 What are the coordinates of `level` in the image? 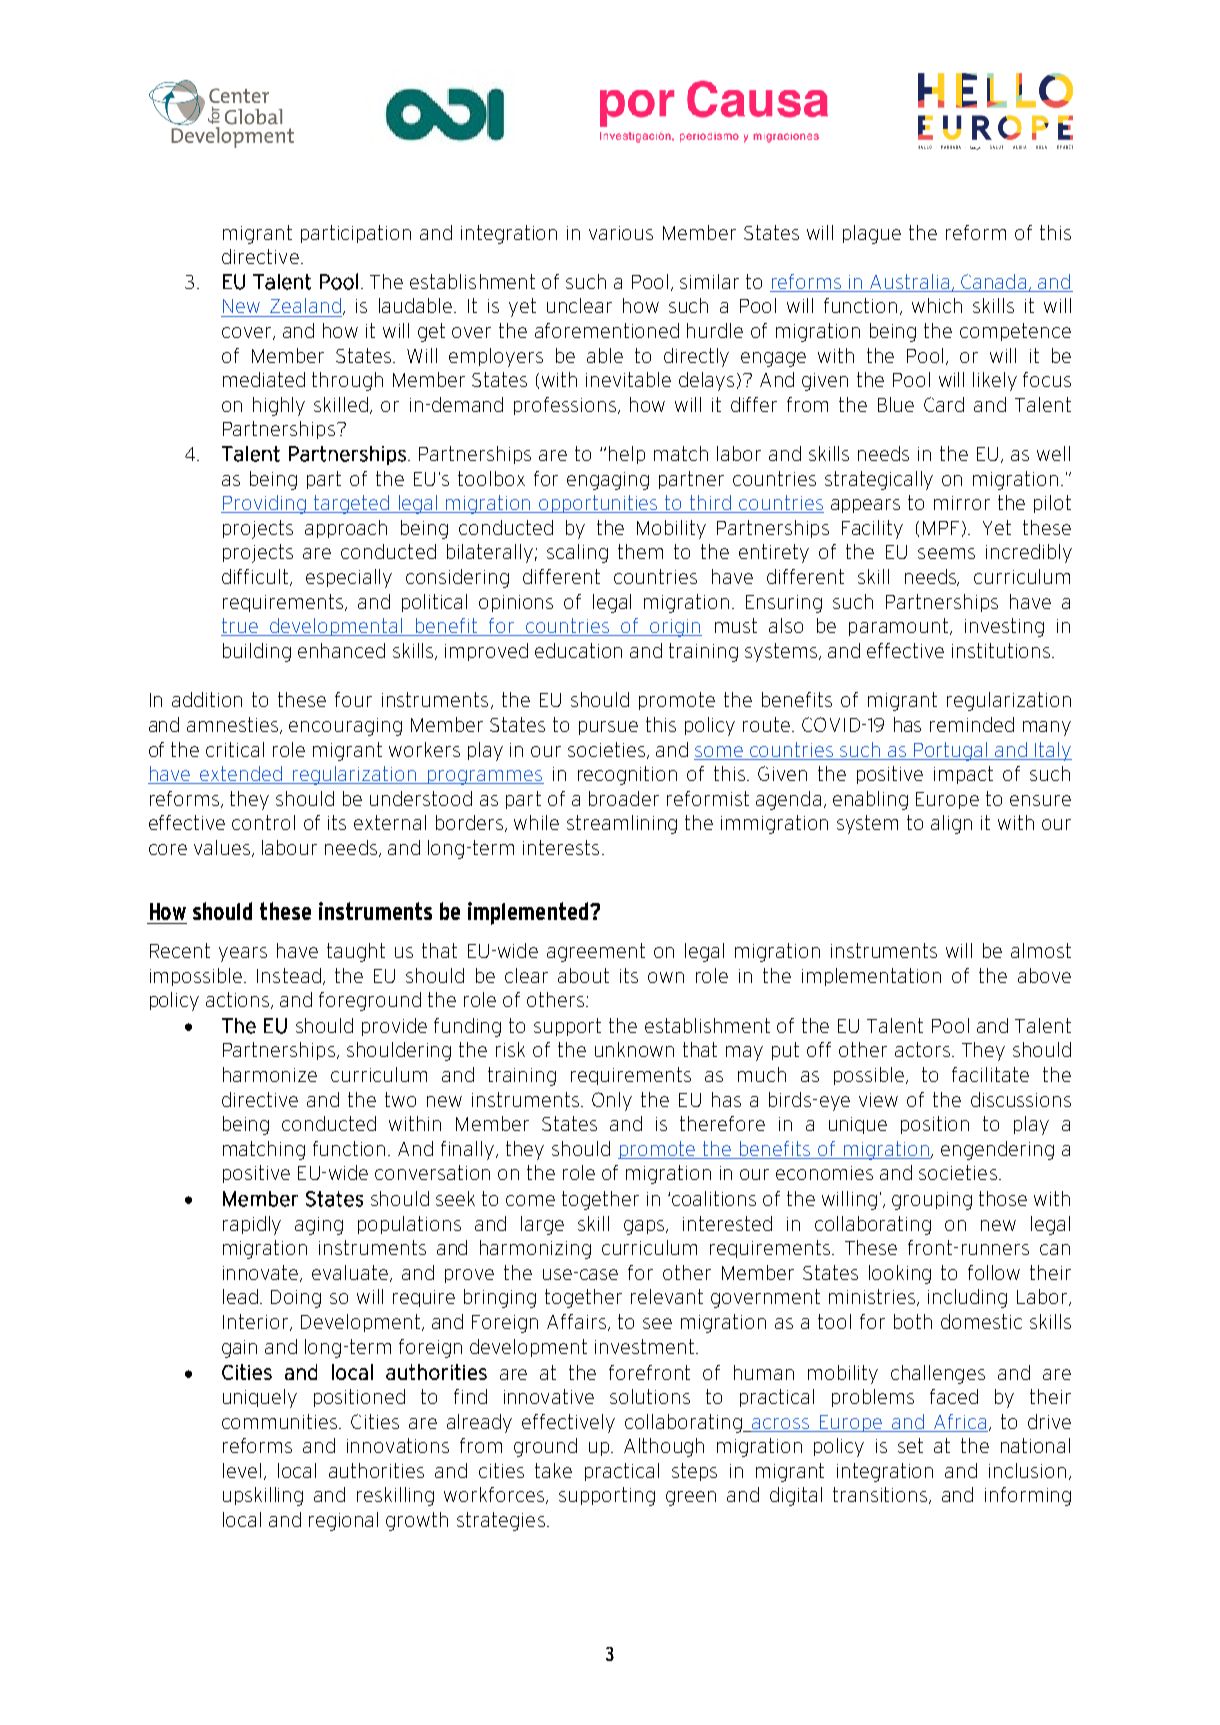 It's located at (242, 1470).
